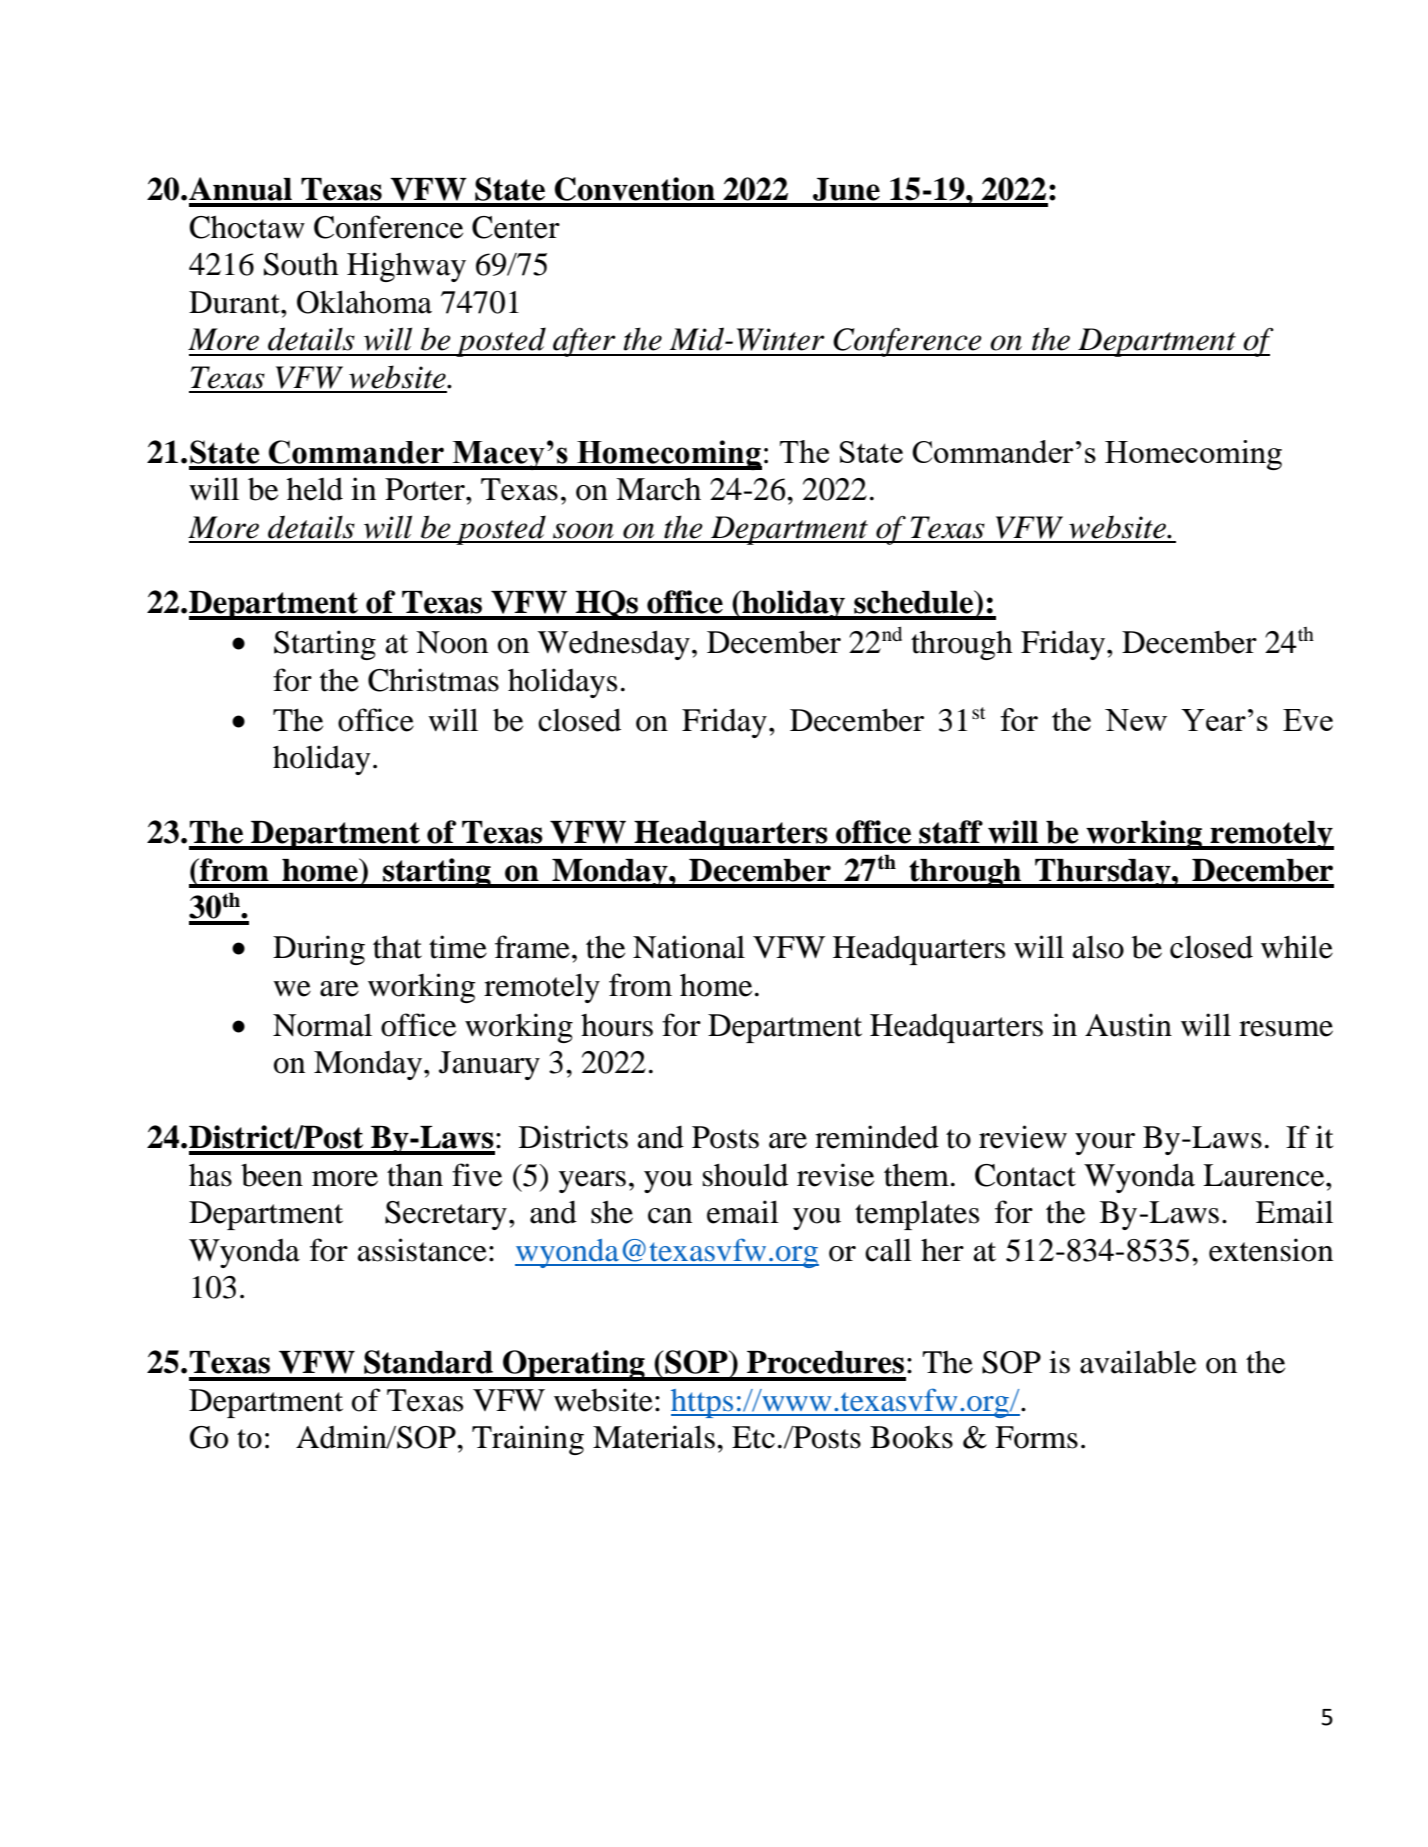  I want to click on New, so click(1136, 720).
